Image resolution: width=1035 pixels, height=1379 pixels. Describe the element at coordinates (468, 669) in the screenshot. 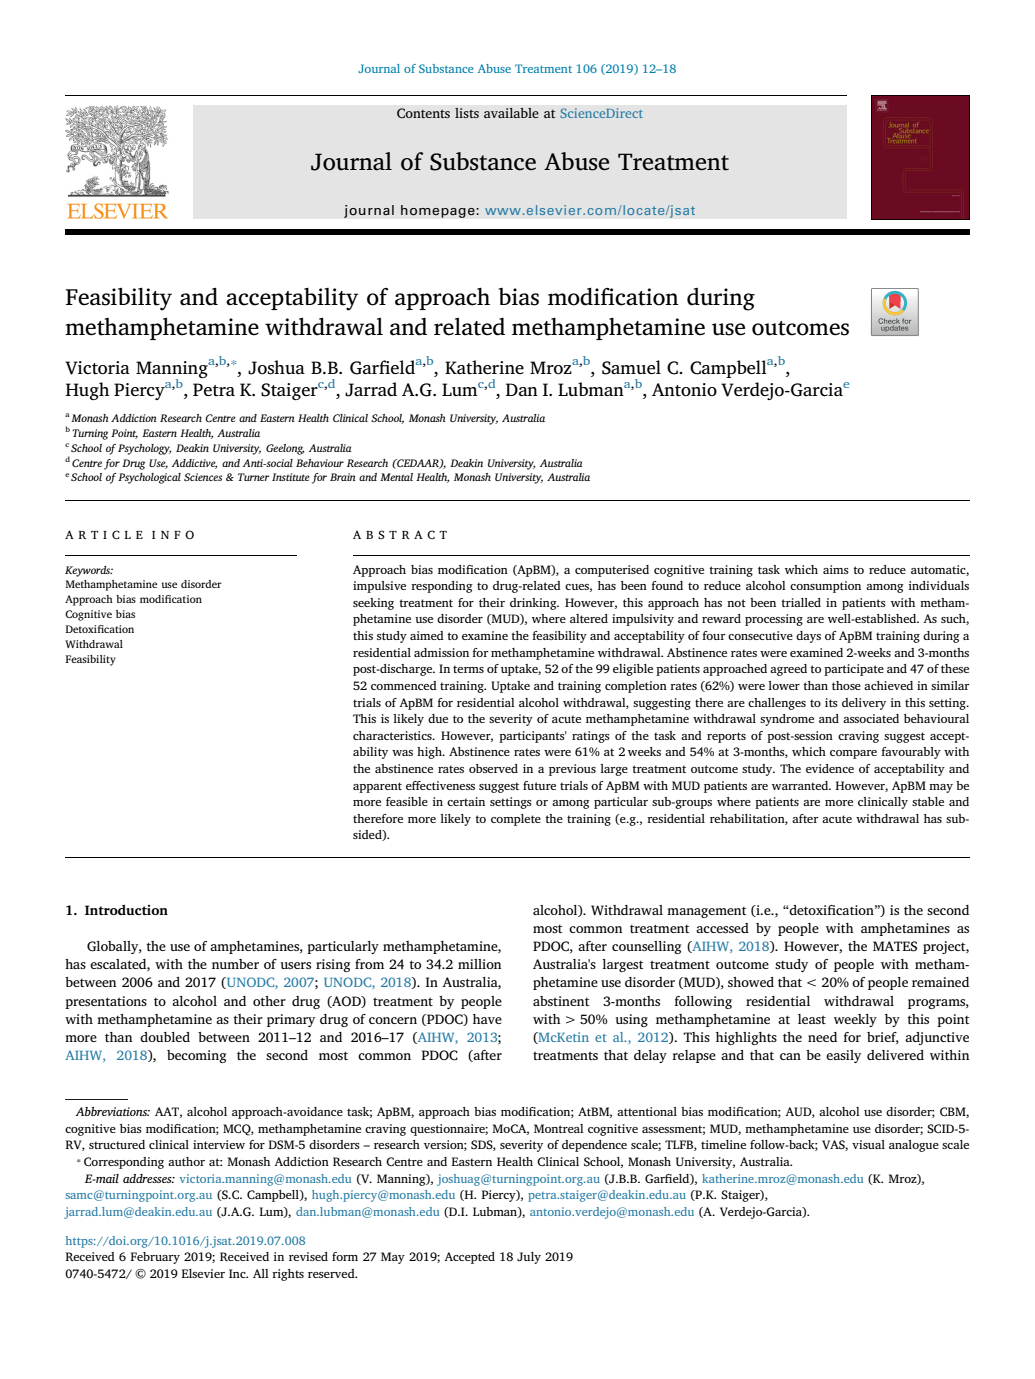

I see `terms` at that location.
